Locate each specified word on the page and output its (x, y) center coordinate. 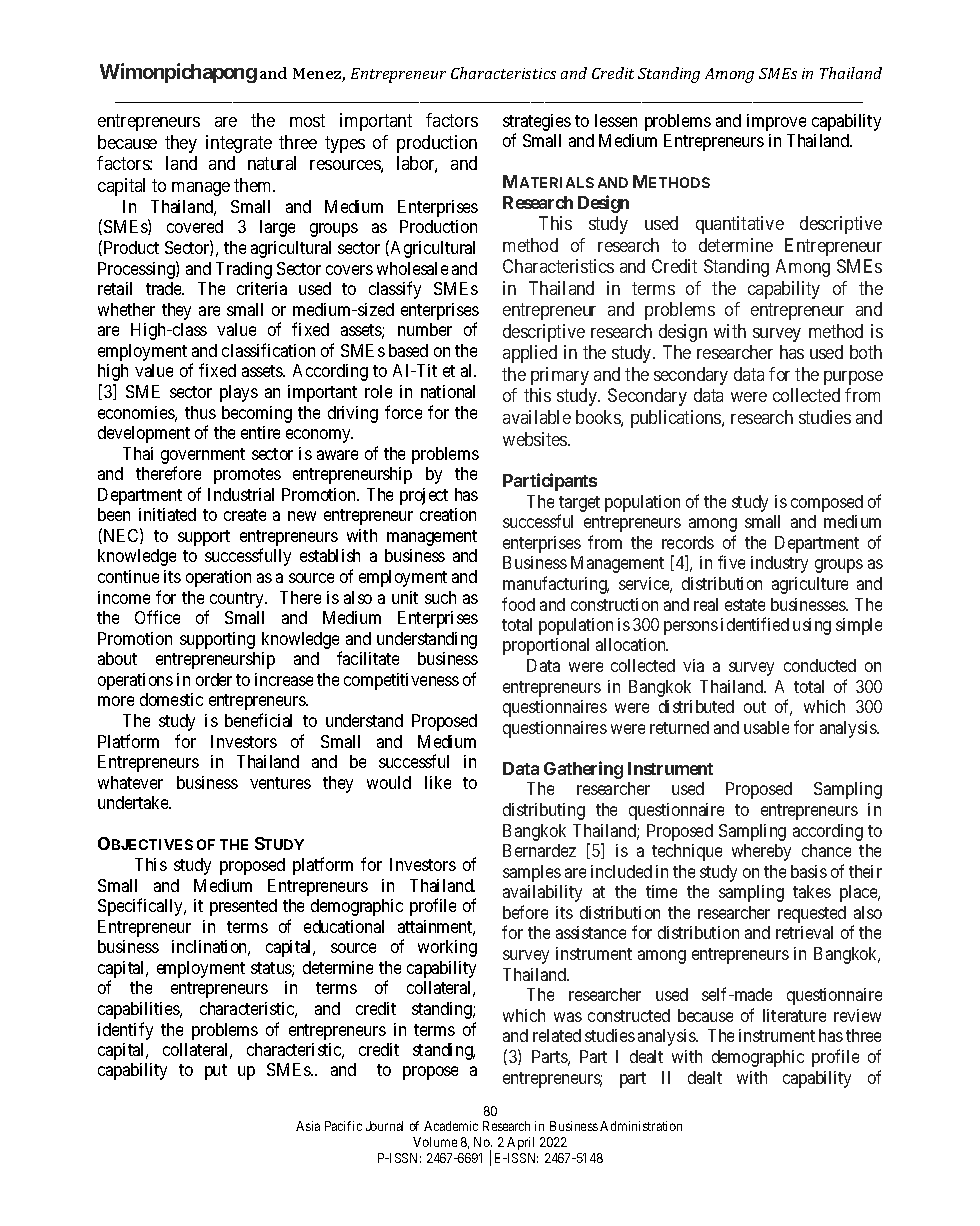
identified (755, 624)
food (518, 604)
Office (157, 617)
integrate (239, 144)
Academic (451, 1126)
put (216, 1072)
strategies (537, 124)
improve (776, 122)
